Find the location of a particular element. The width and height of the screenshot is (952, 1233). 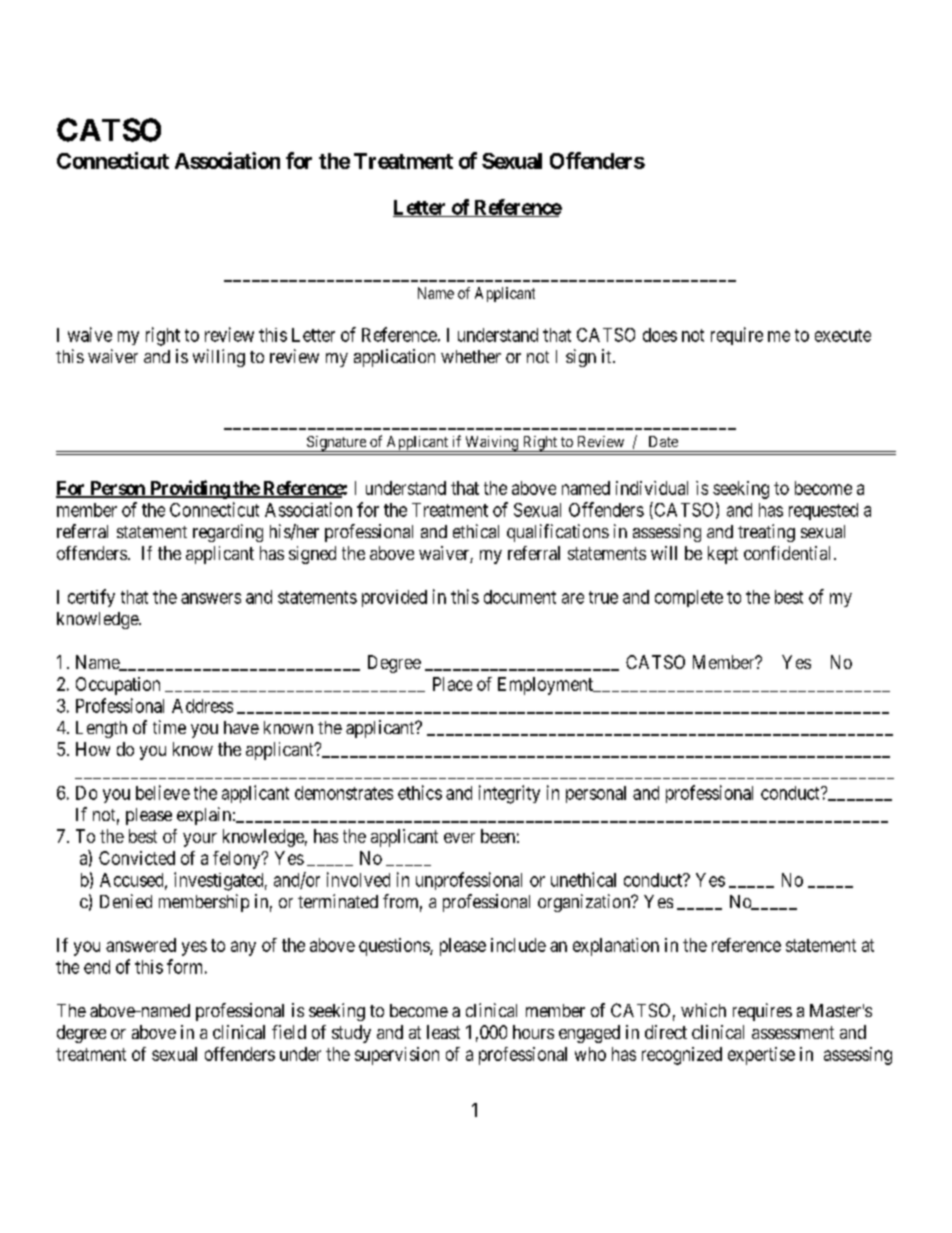

application is located at coordinates (394, 358).
